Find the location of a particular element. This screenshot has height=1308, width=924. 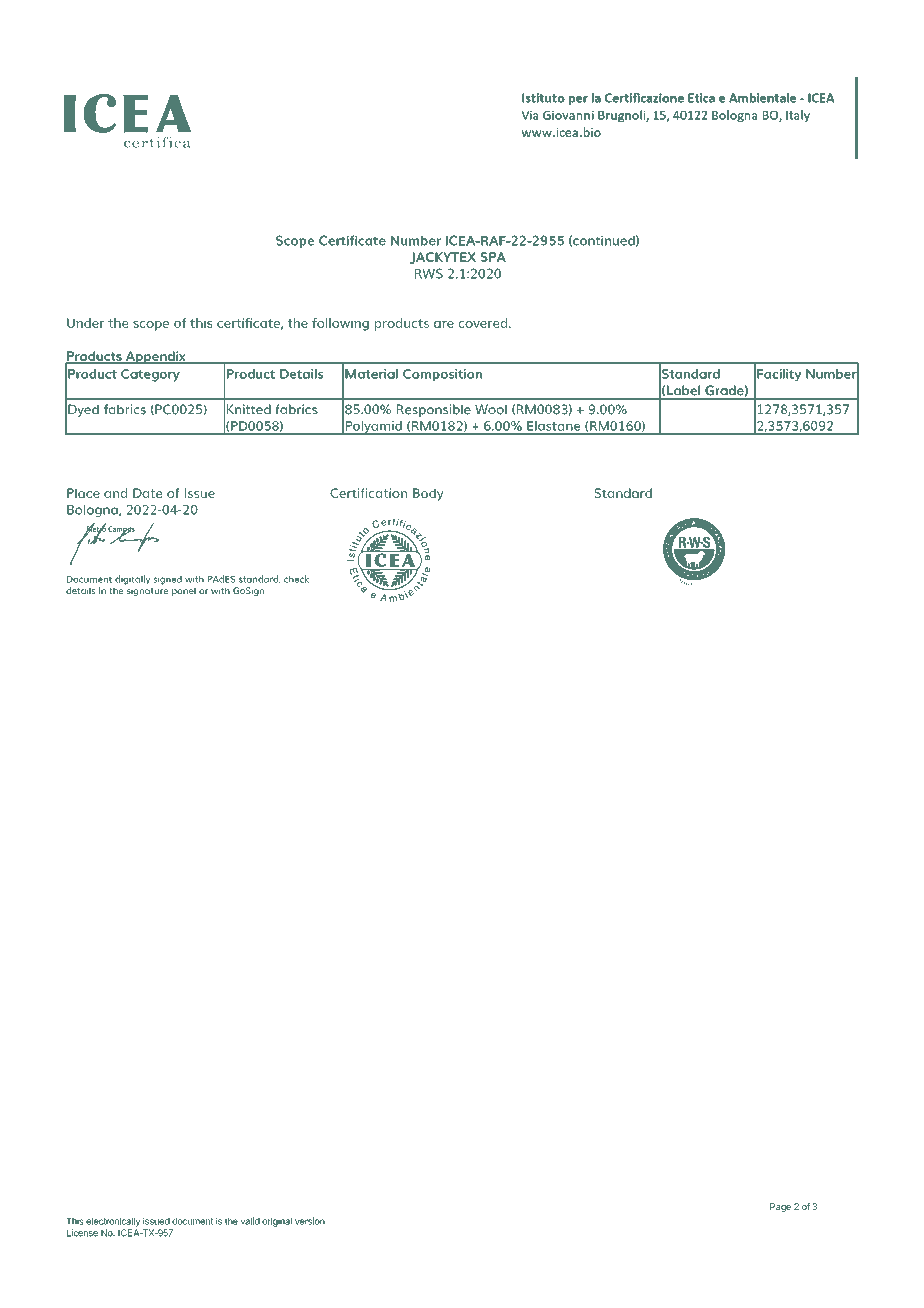

panel is located at coordinates (184, 591).
